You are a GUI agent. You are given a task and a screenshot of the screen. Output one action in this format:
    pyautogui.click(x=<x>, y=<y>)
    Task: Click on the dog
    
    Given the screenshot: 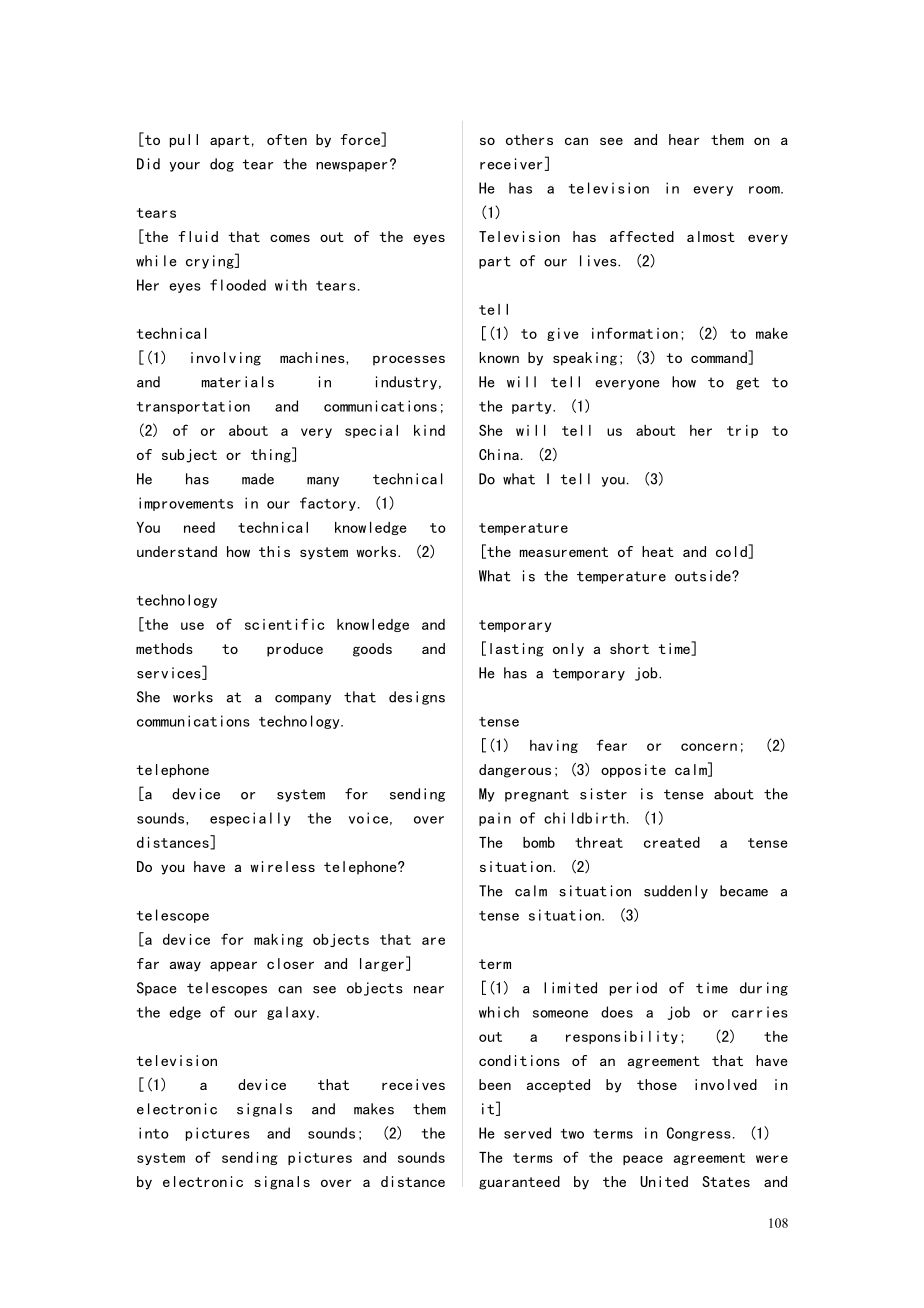 What is the action you would take?
    pyautogui.click(x=222, y=165)
